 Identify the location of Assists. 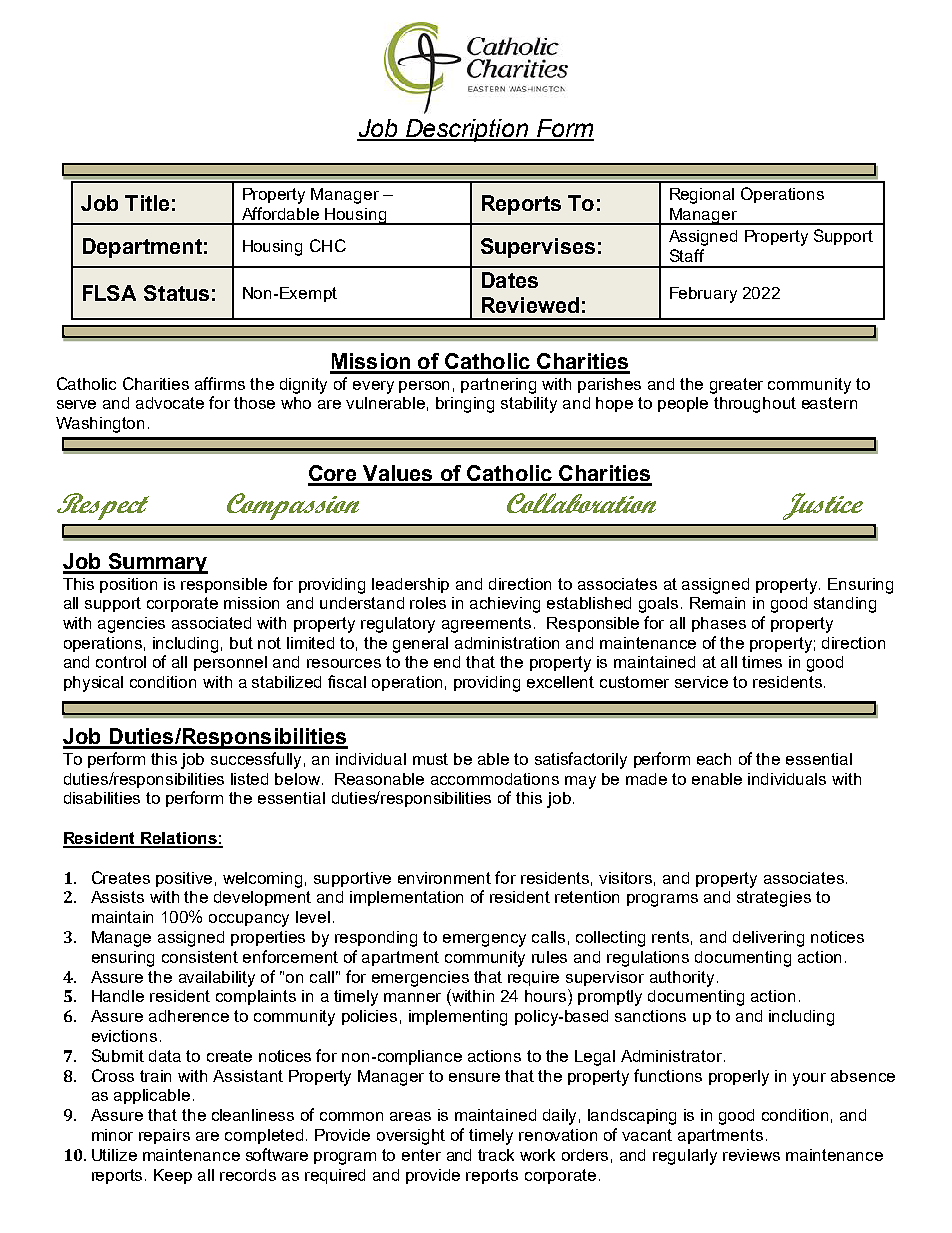
(117, 897).
